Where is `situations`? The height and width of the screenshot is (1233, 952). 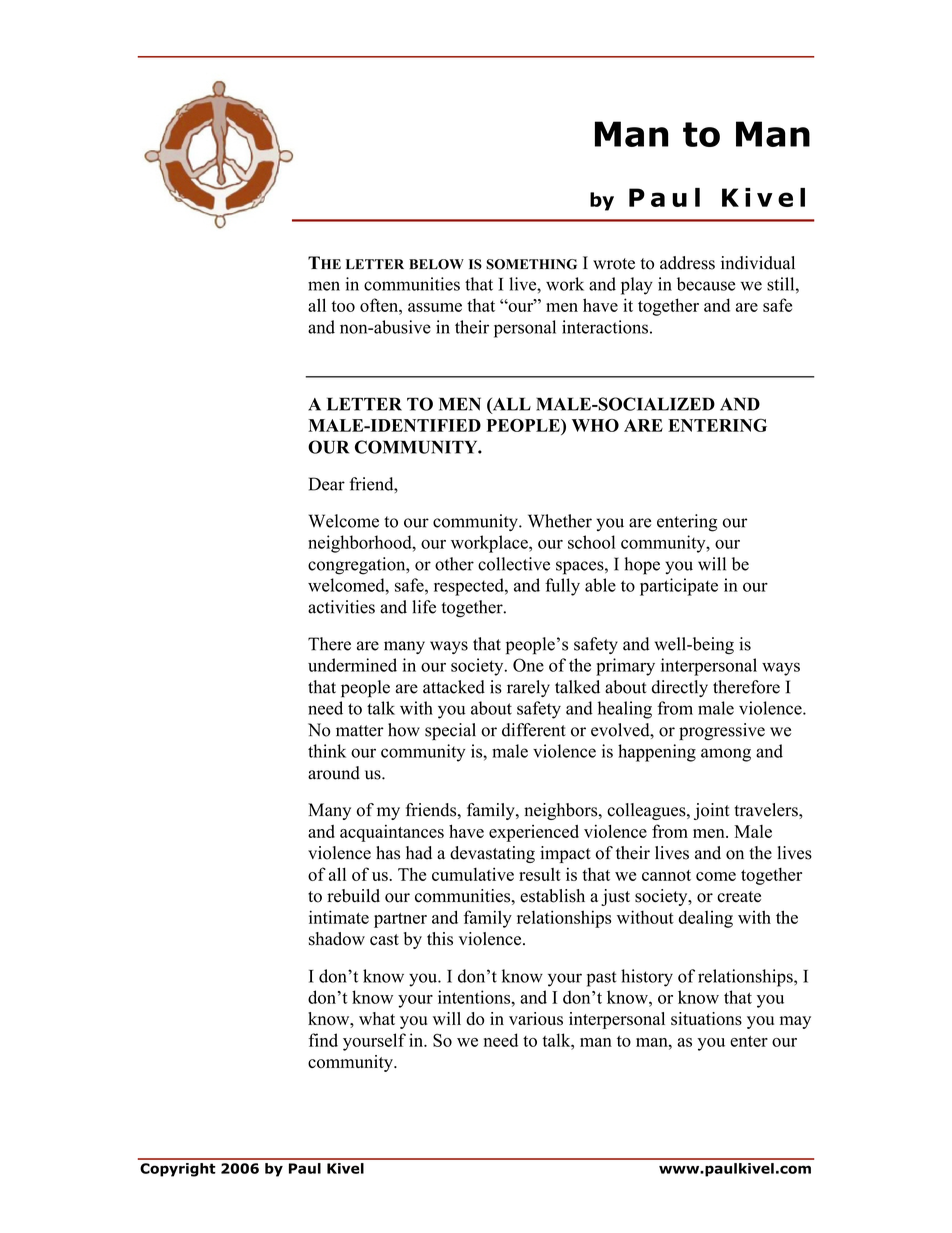
situations is located at coordinates (706, 1019).
